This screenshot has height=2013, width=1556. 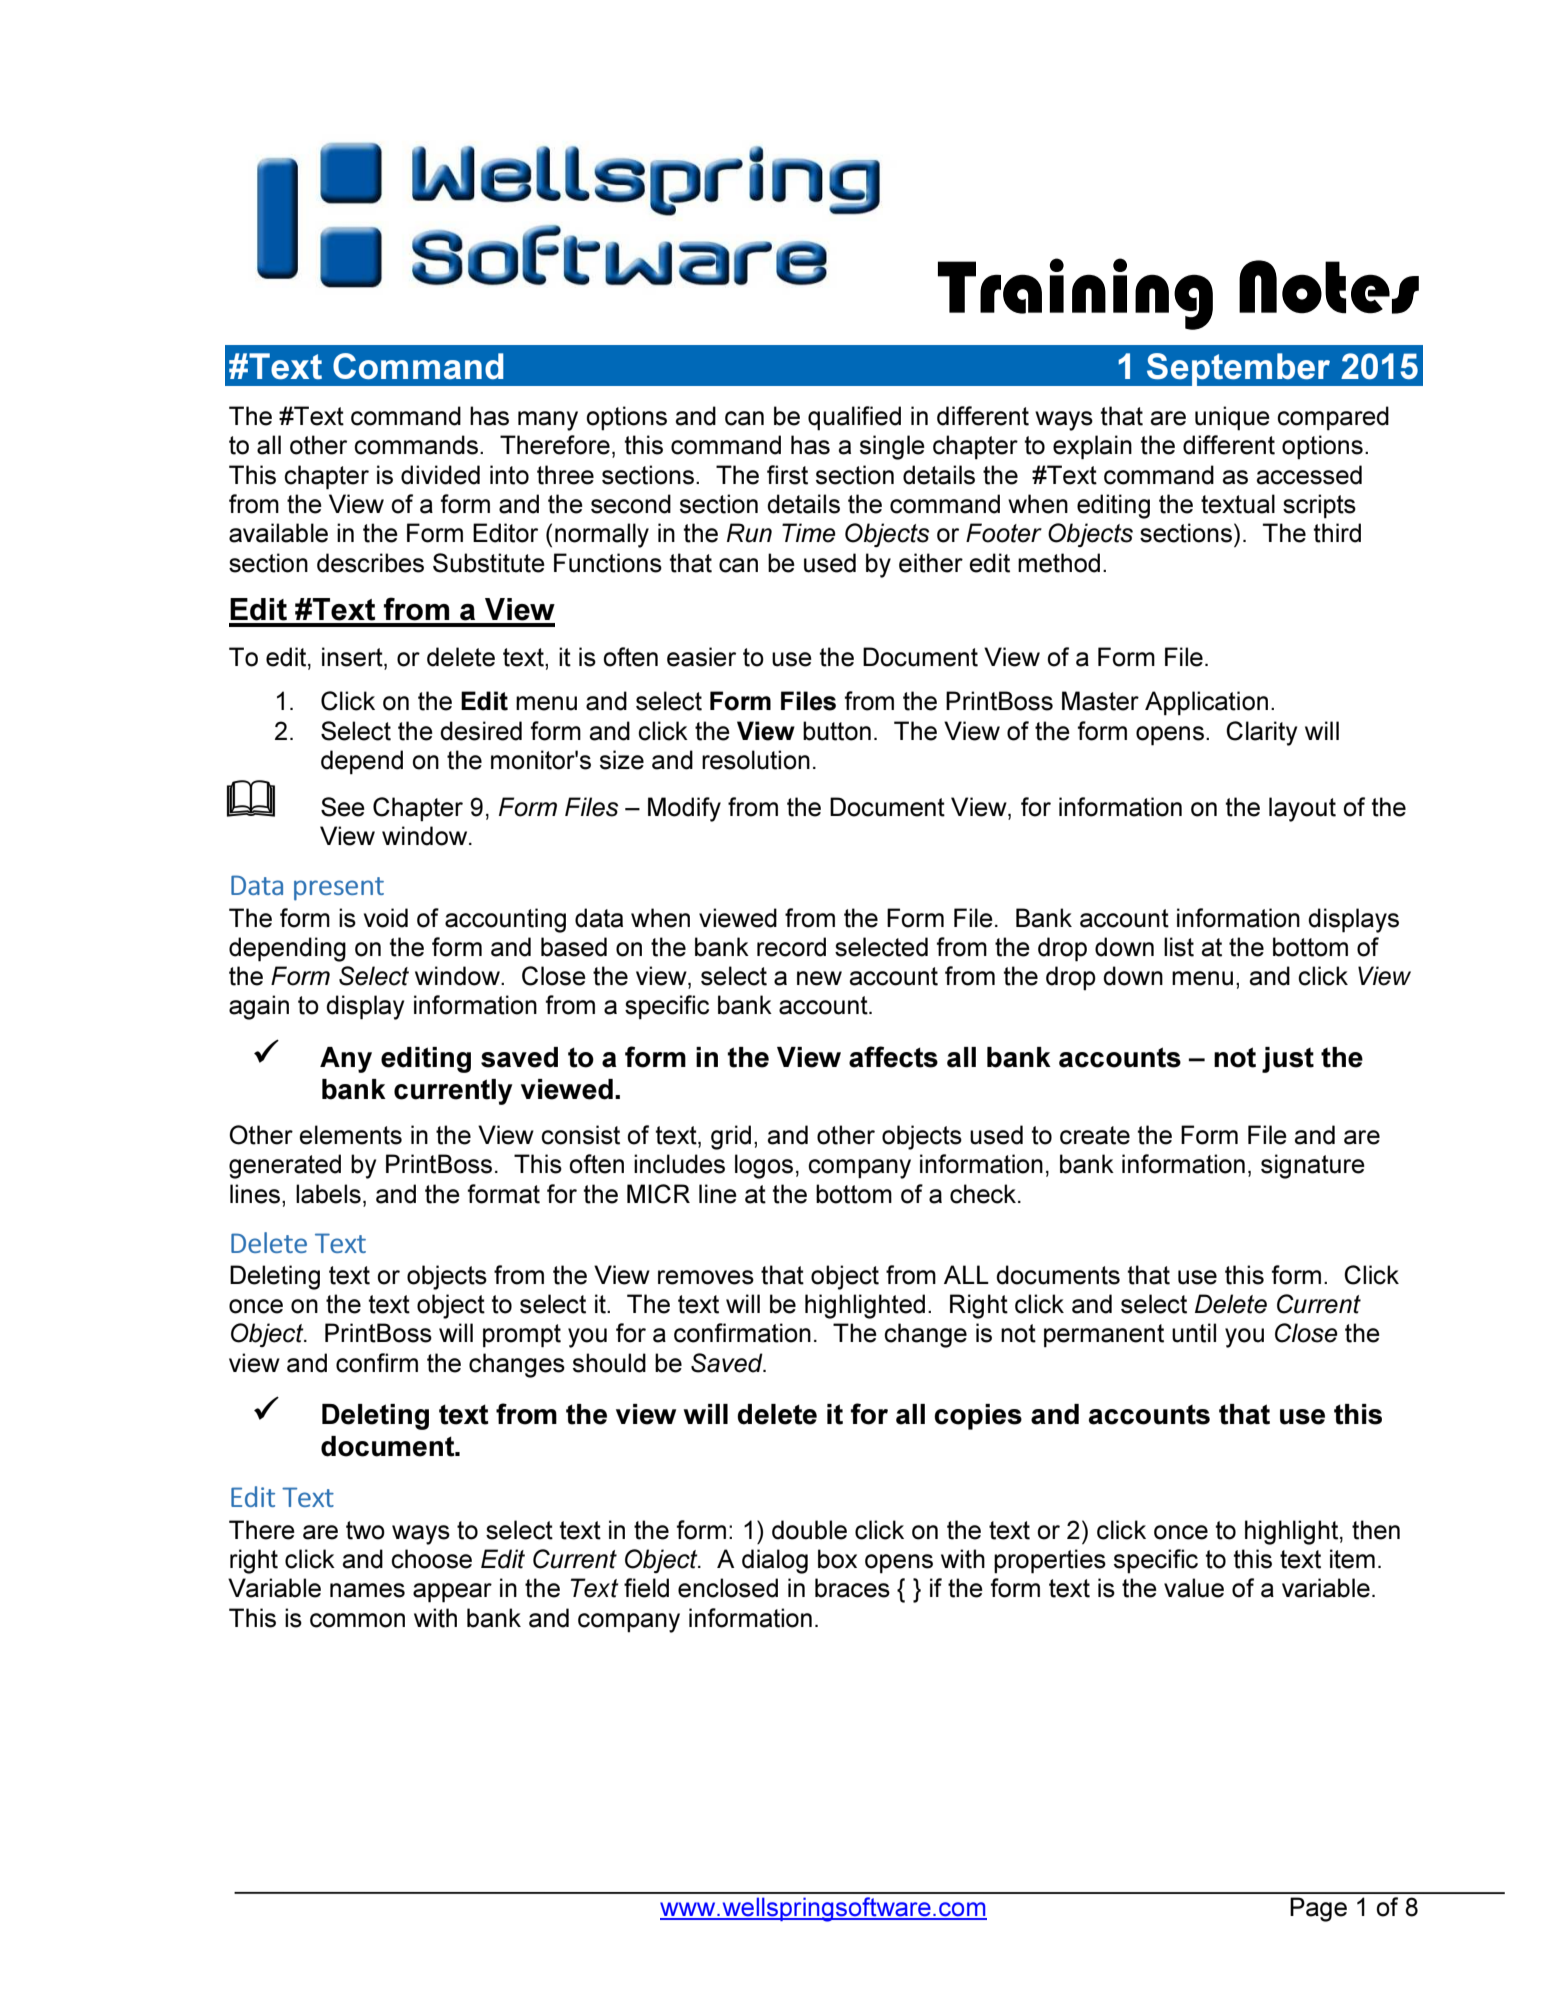 What do you see at coordinates (548, 421) in the screenshot?
I see `many` at bounding box center [548, 421].
